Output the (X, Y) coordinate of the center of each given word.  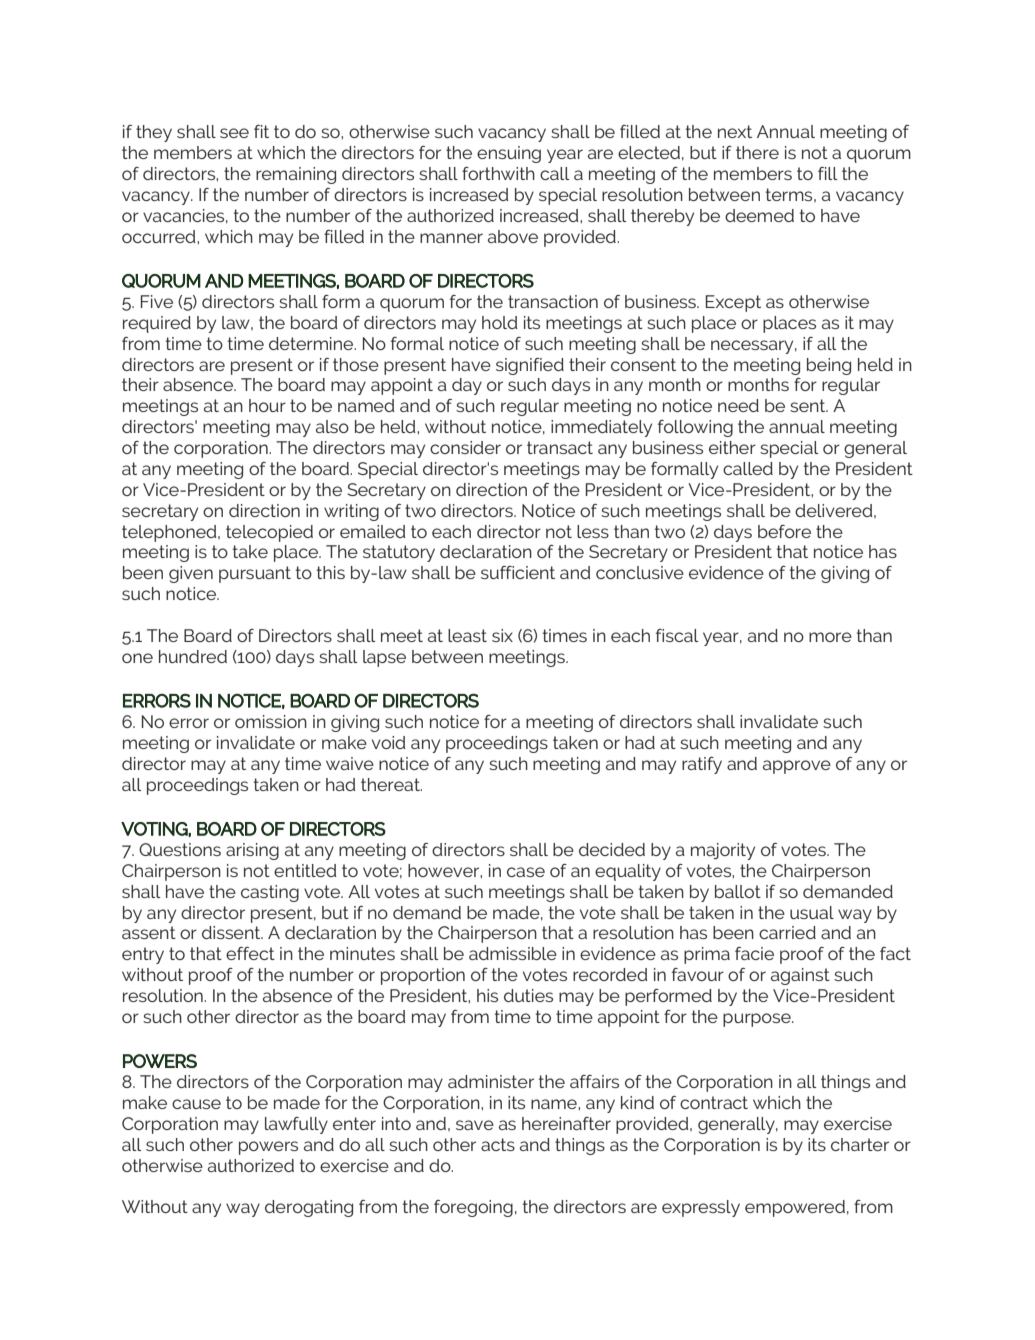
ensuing (509, 154)
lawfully (296, 1125)
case (526, 872)
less (593, 531)
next (735, 131)
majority (723, 851)
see (234, 133)
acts (498, 1144)
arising (252, 851)
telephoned (170, 533)
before (784, 531)
